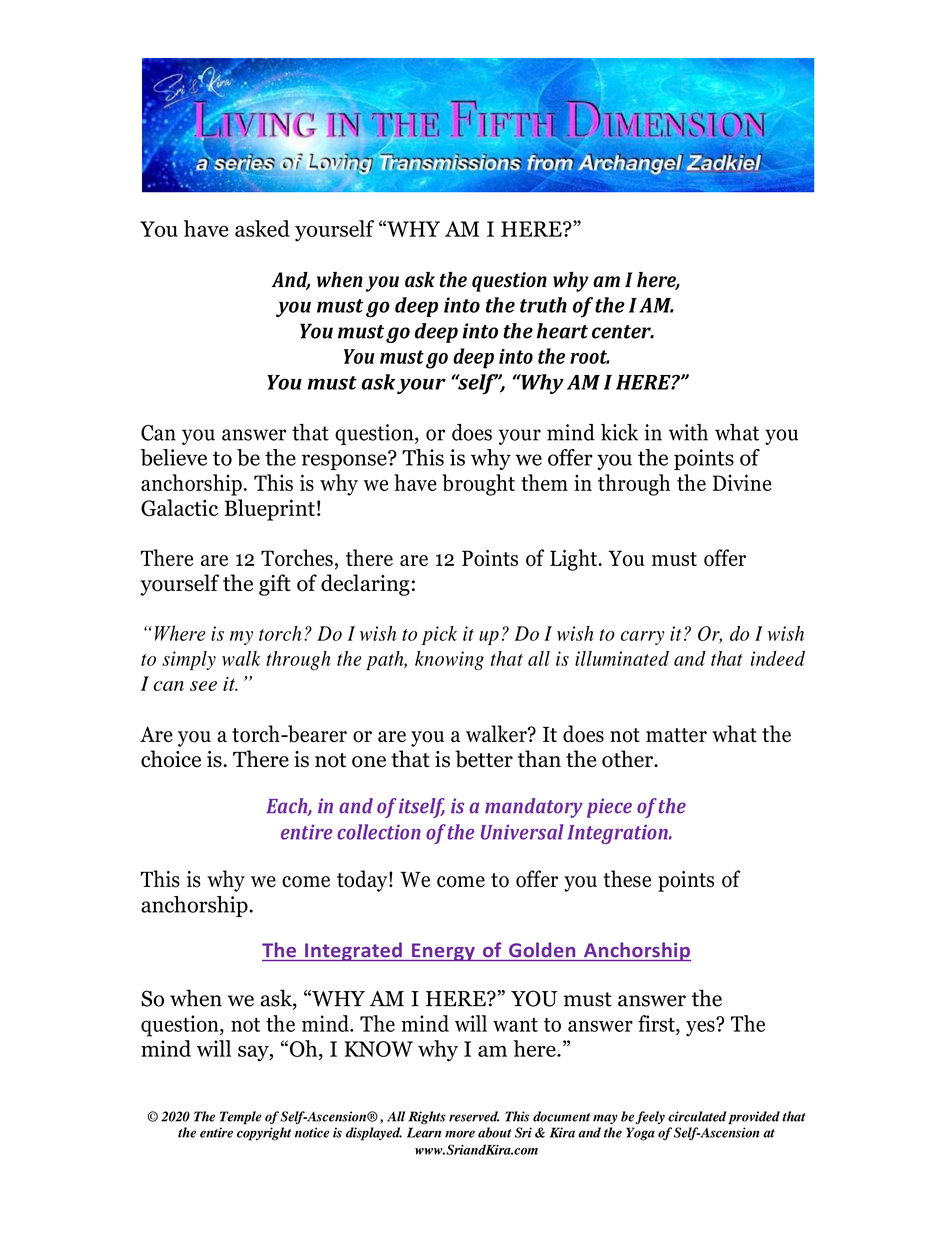 This screenshot has height=1233, width=952. What do you see at coordinates (543, 305) in the screenshot?
I see `truth` at bounding box center [543, 305].
